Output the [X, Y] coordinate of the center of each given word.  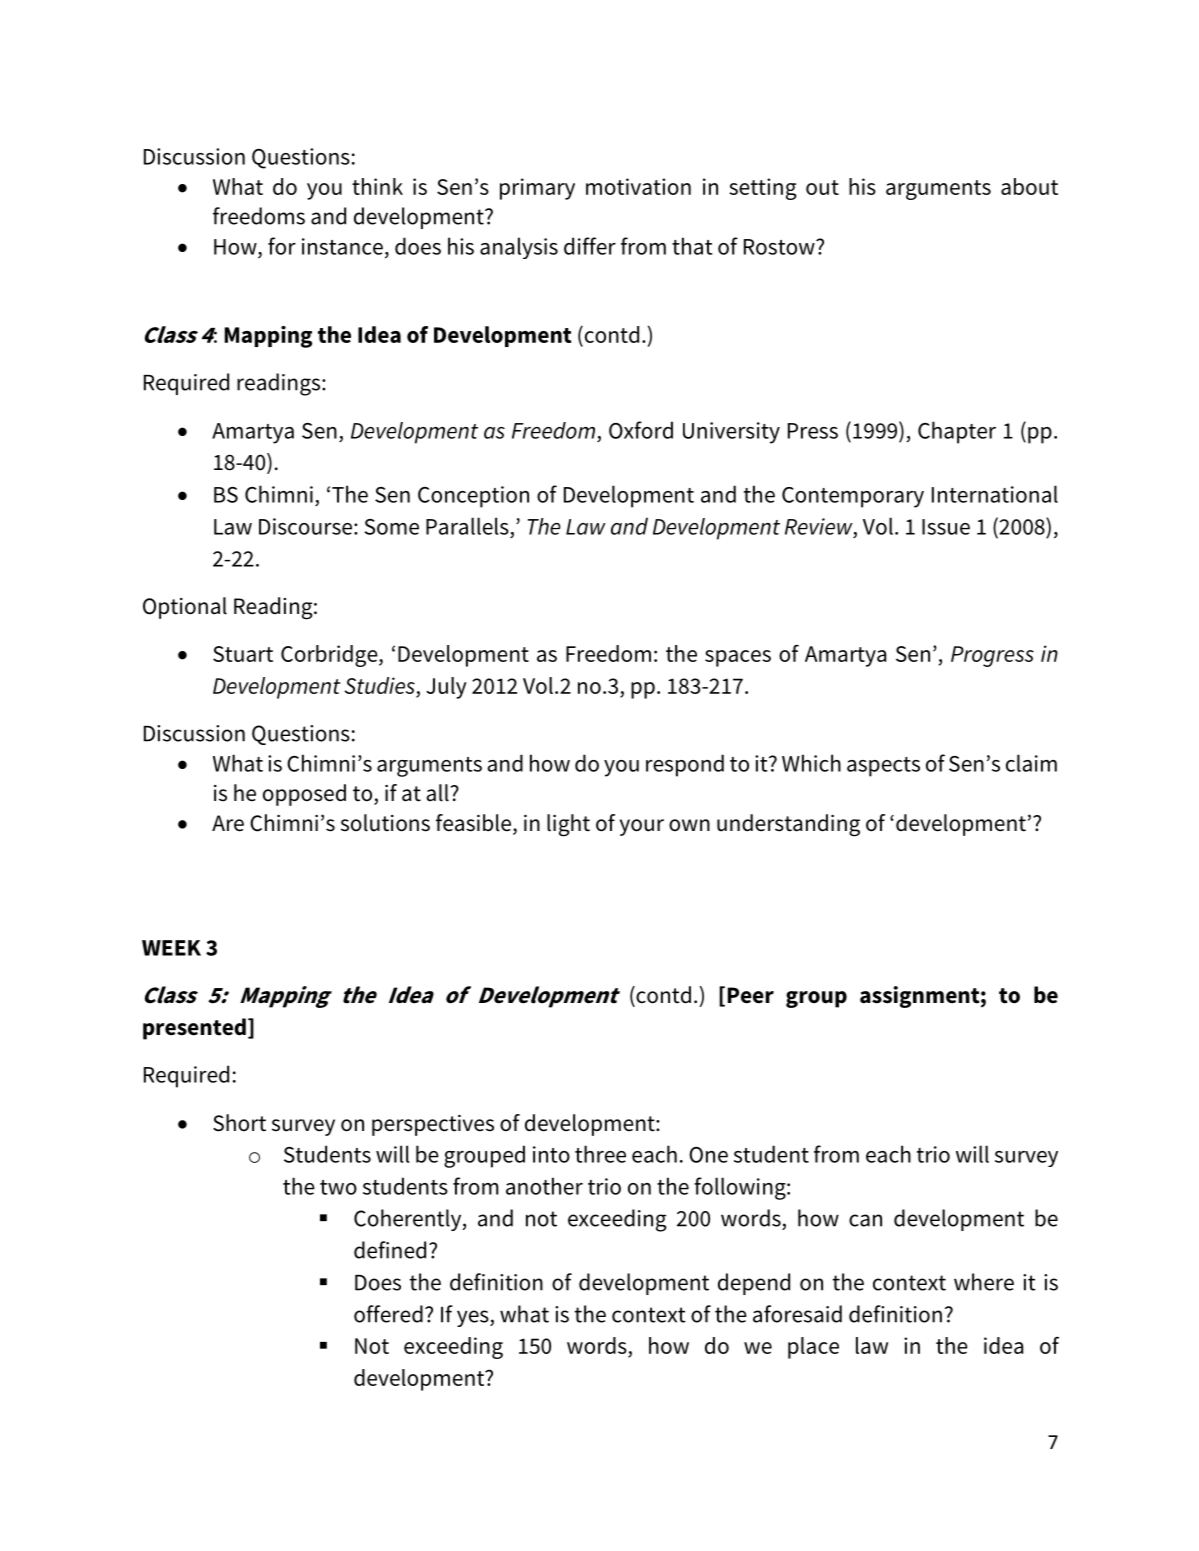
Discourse [307, 526]
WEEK [171, 948]
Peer [751, 995]
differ [590, 246]
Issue [946, 527]
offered [388, 1314]
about [1029, 186]
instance [342, 246]
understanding [788, 825]
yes [474, 1318]
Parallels [467, 526]
